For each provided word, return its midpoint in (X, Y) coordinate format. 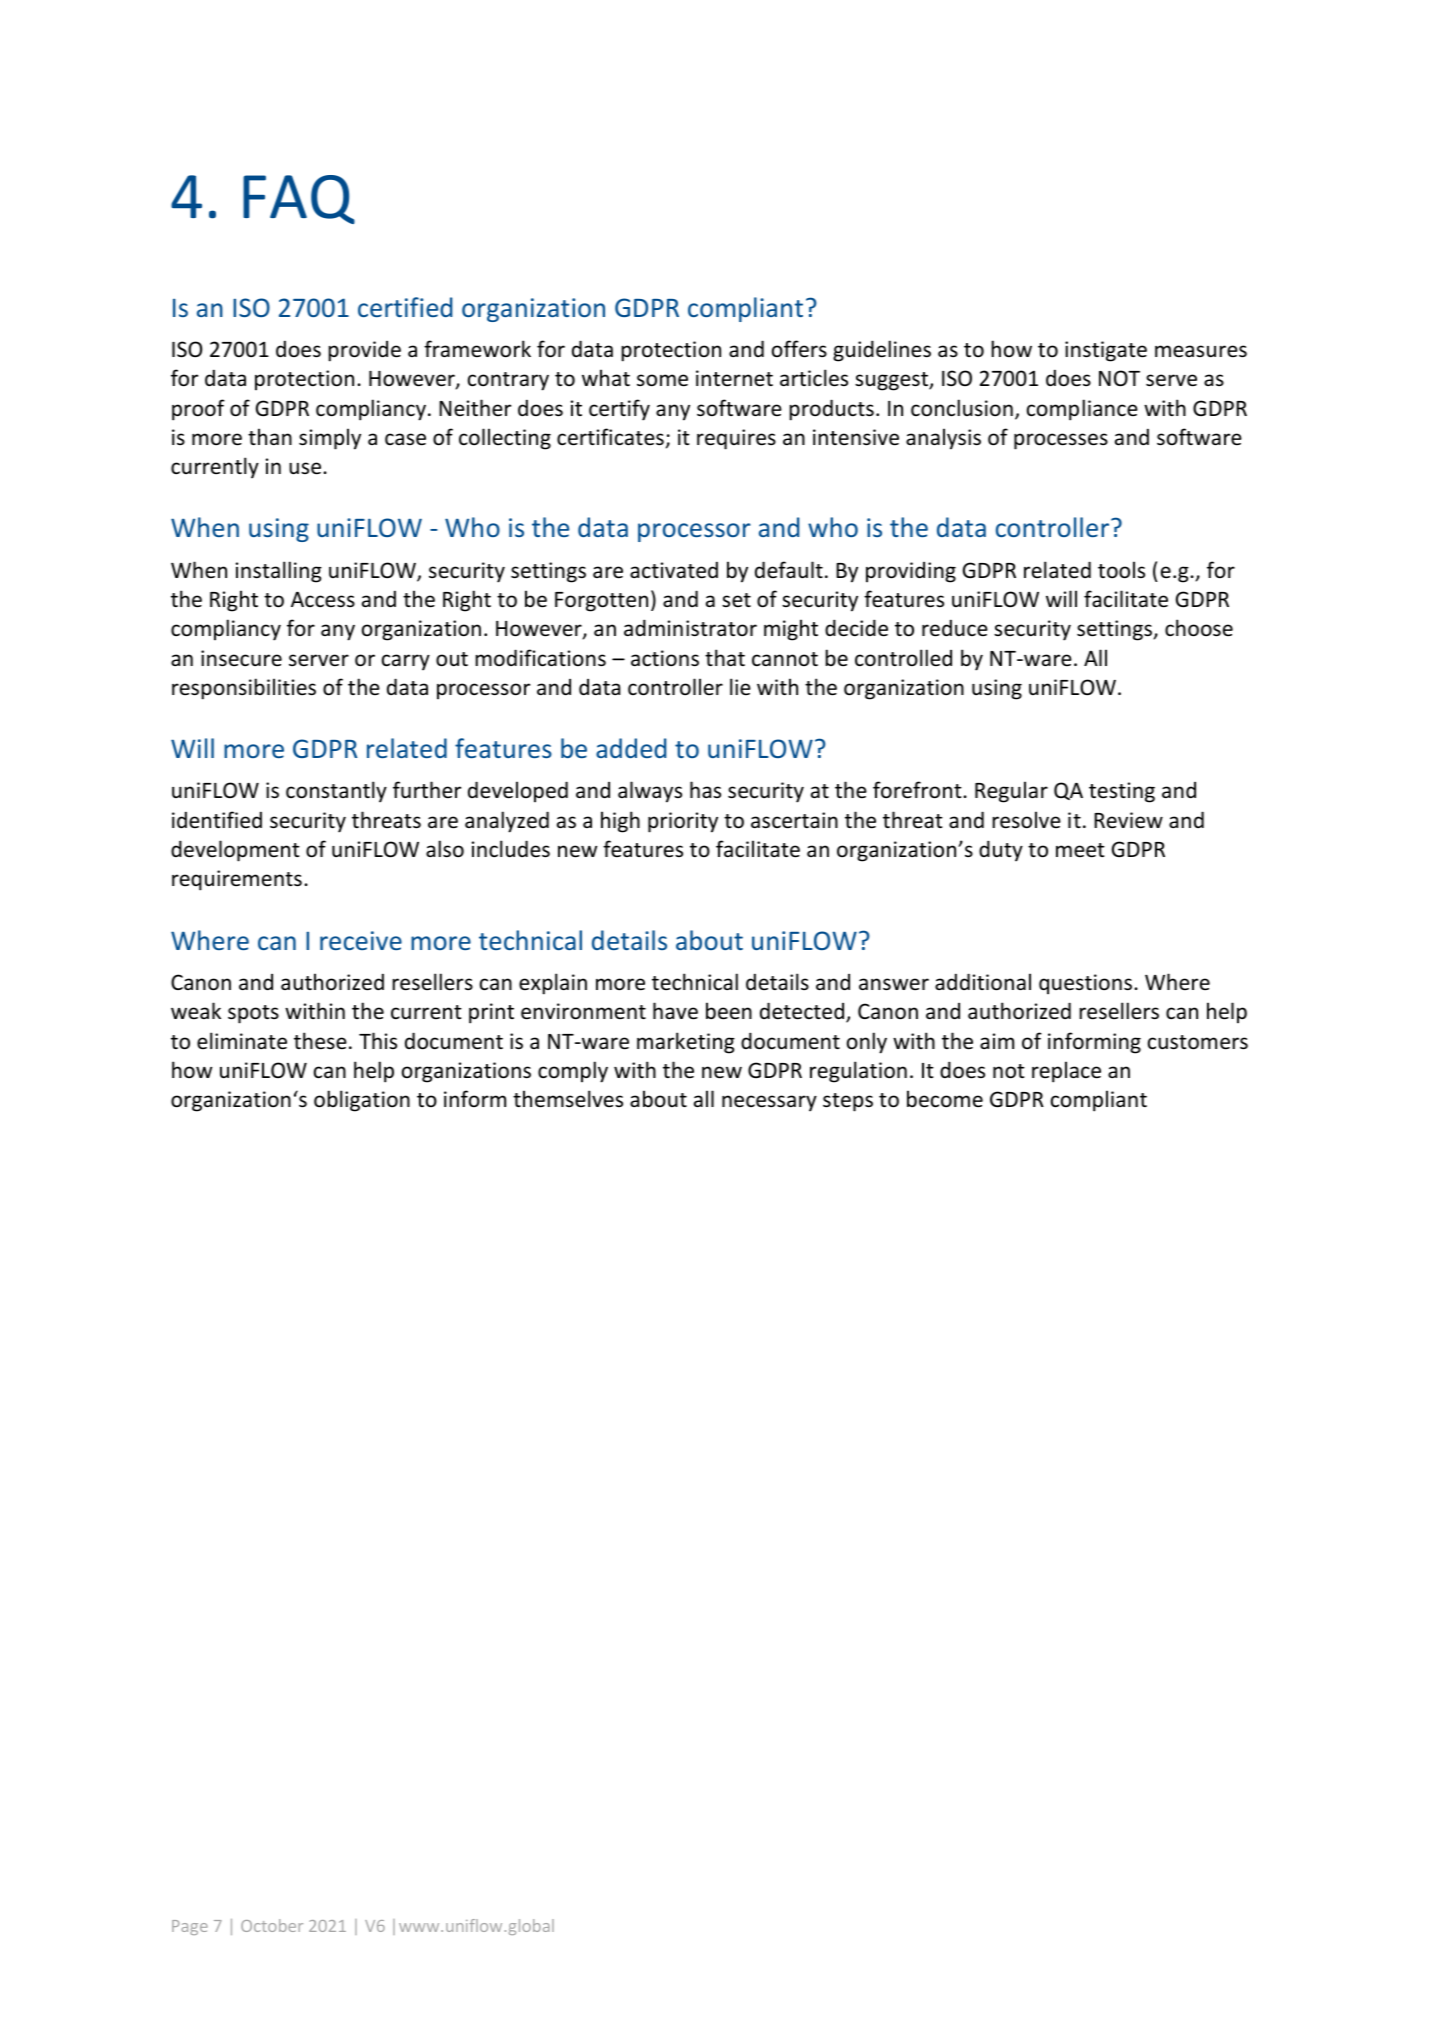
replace (1066, 1072)
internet (734, 378)
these (320, 1041)
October (272, 1925)
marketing (686, 1043)
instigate (1106, 351)
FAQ (299, 199)
